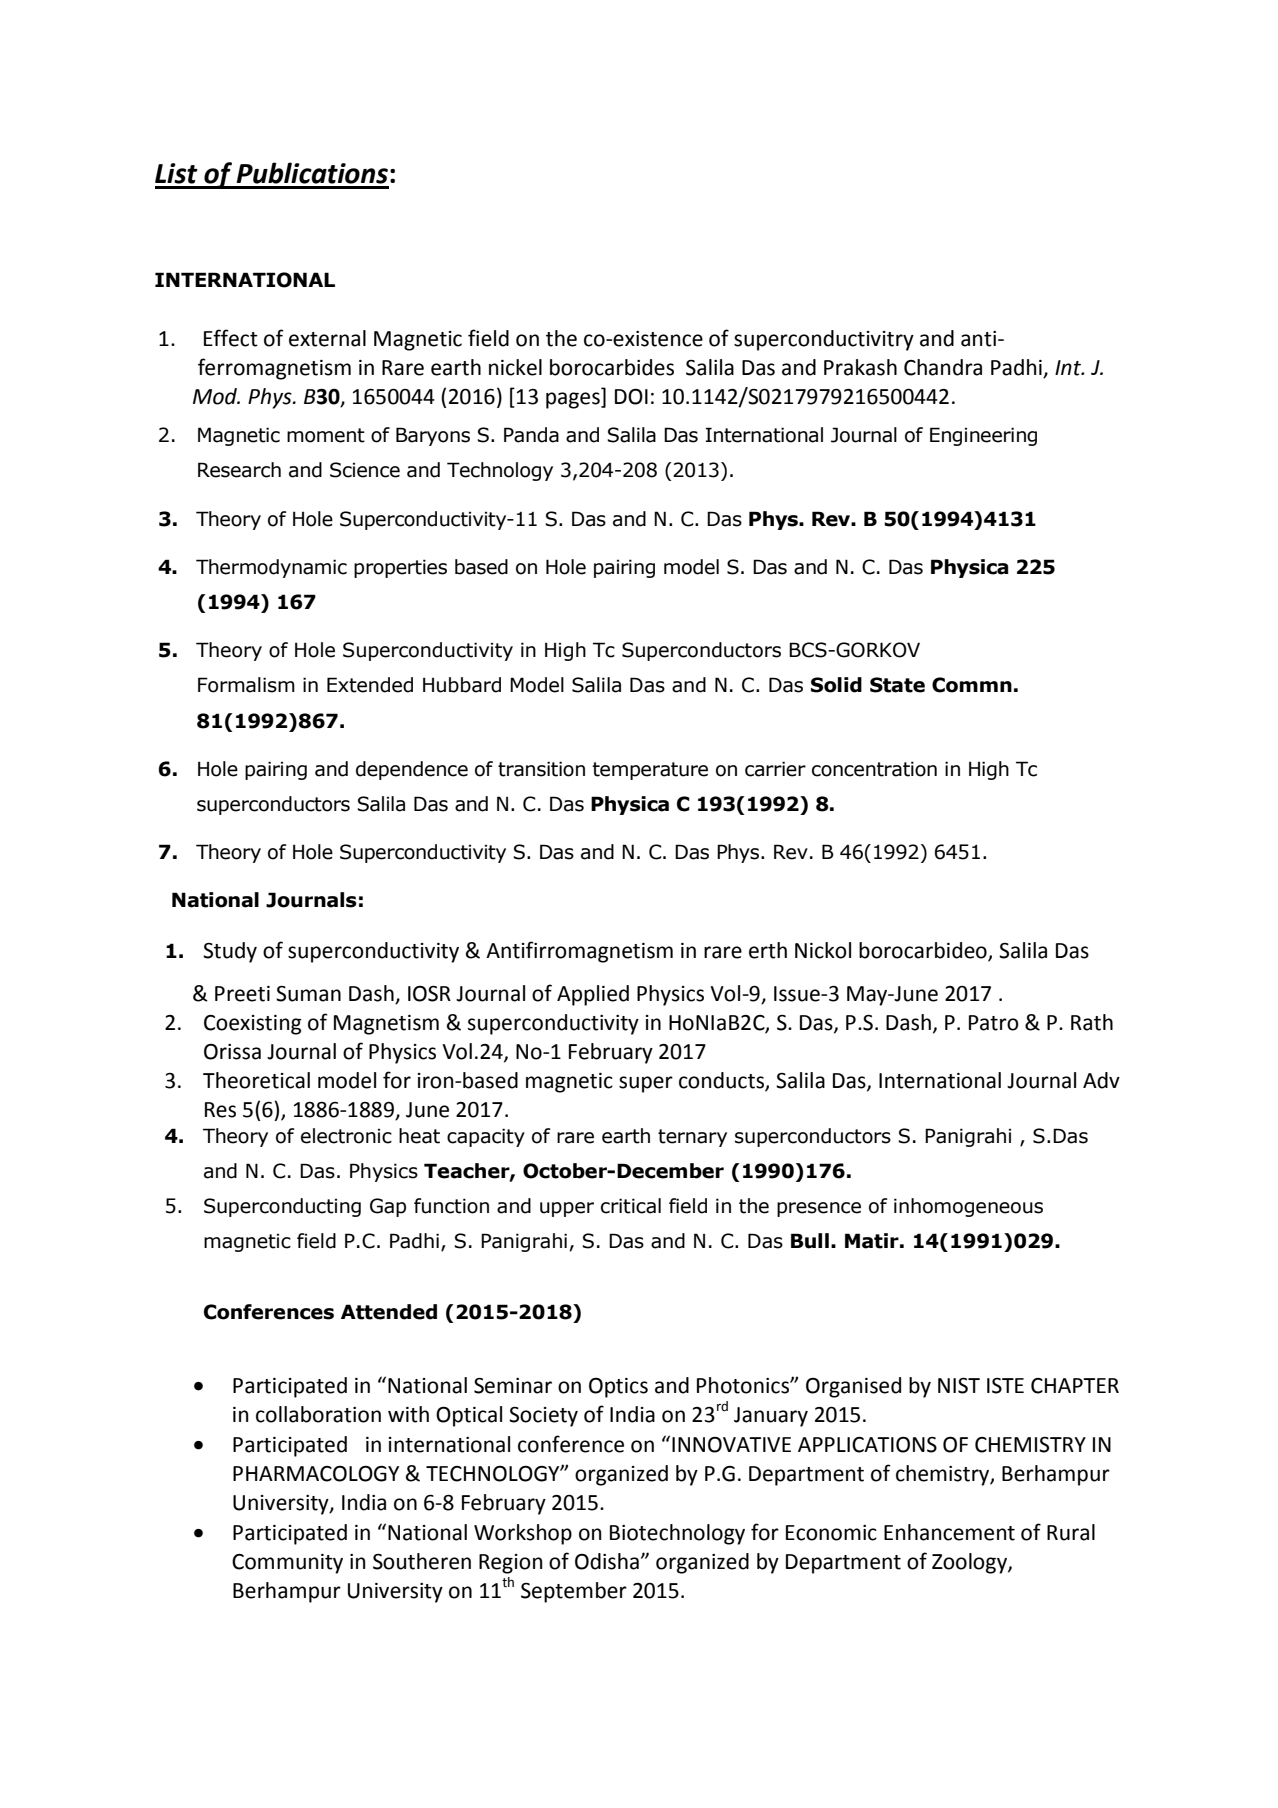 This document has height=1808, width=1278. Describe the element at coordinates (943, 367) in the document. I see `Chandra` at that location.
